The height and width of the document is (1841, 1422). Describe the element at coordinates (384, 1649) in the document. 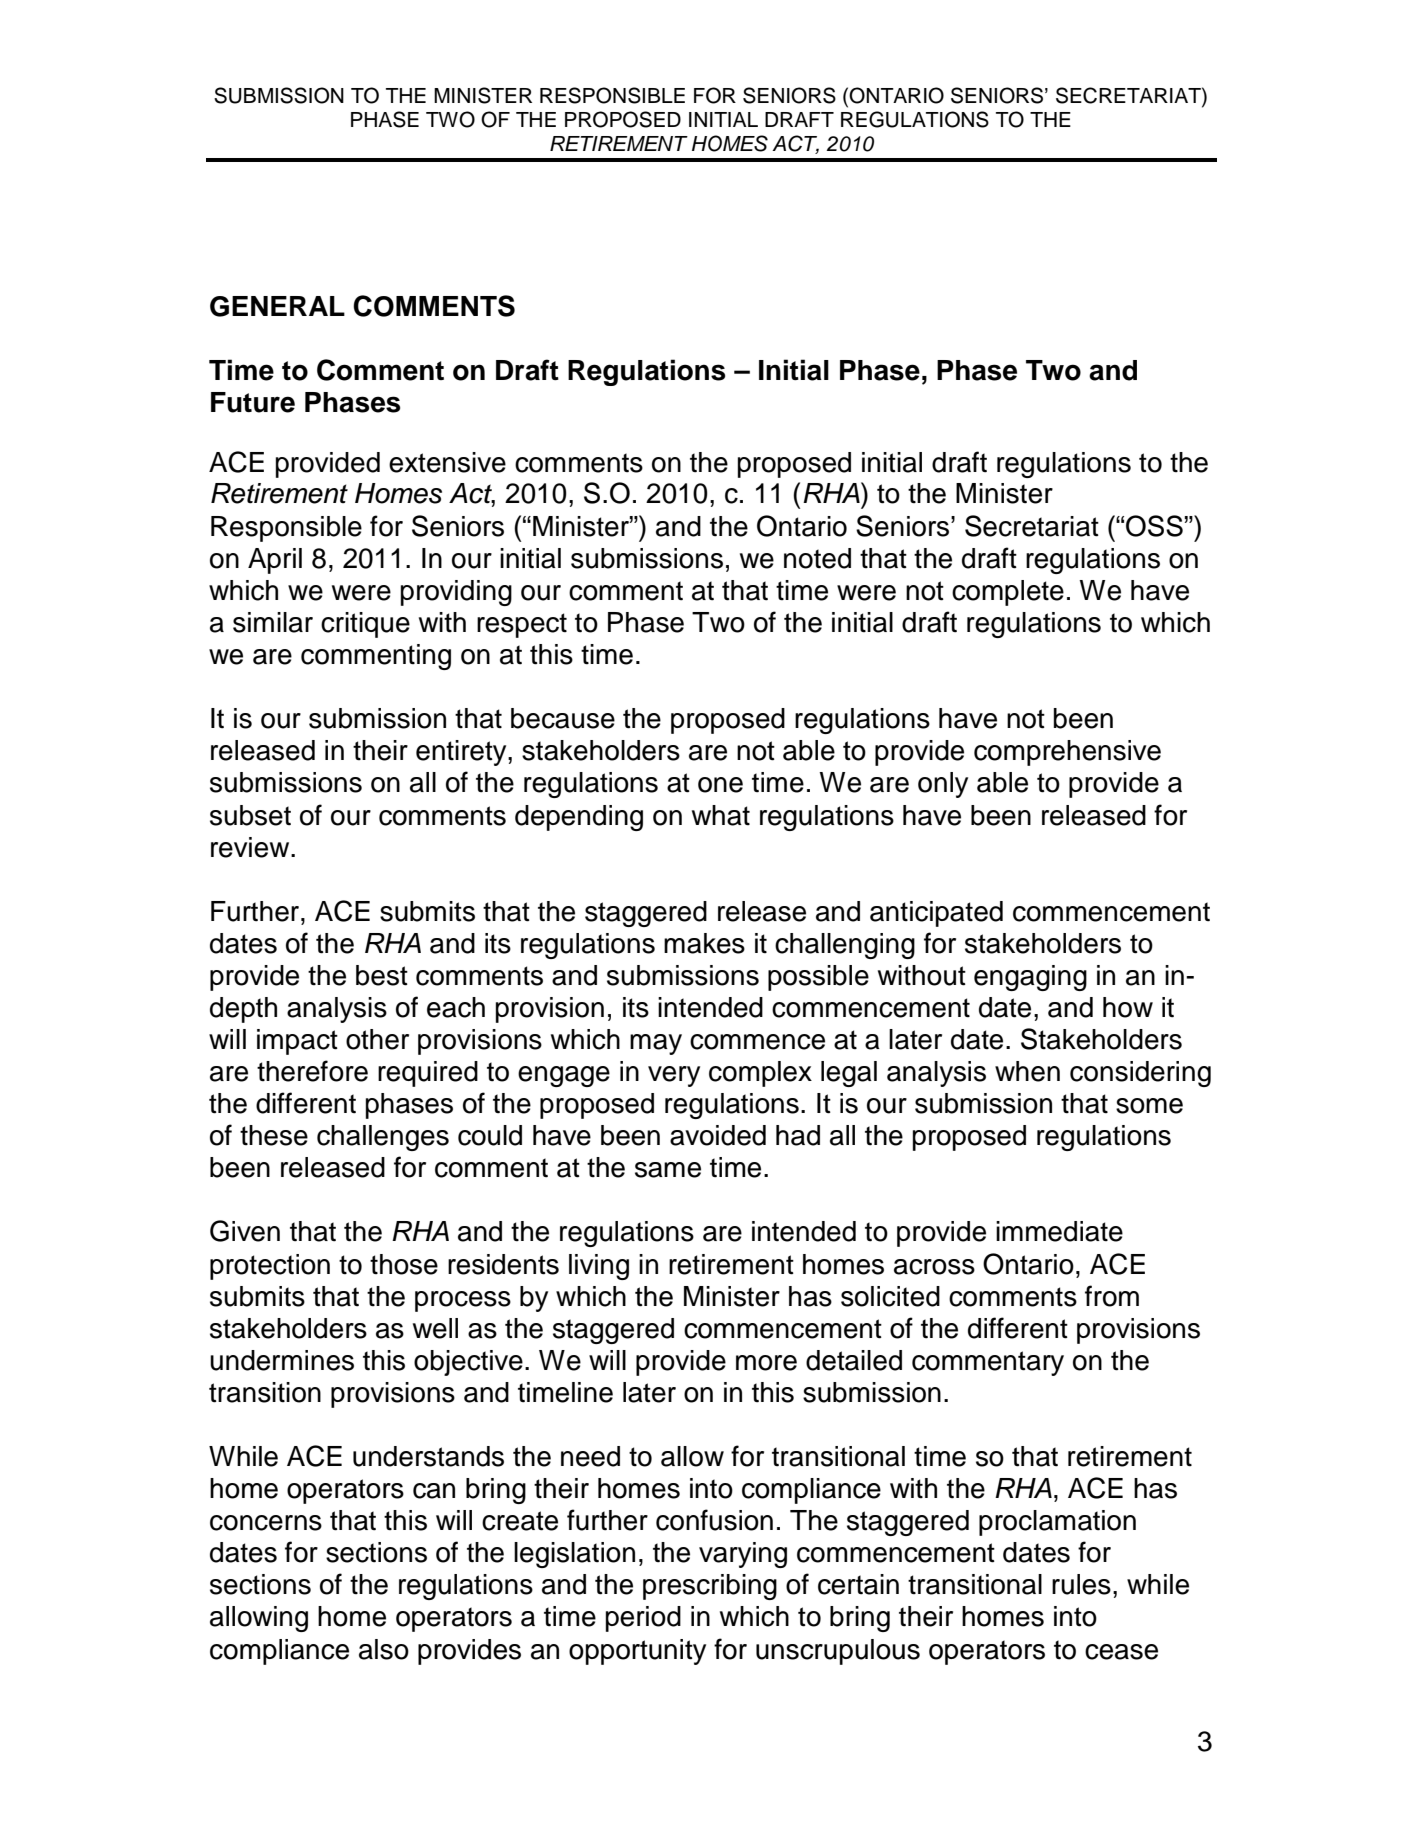

I see `also` at that location.
